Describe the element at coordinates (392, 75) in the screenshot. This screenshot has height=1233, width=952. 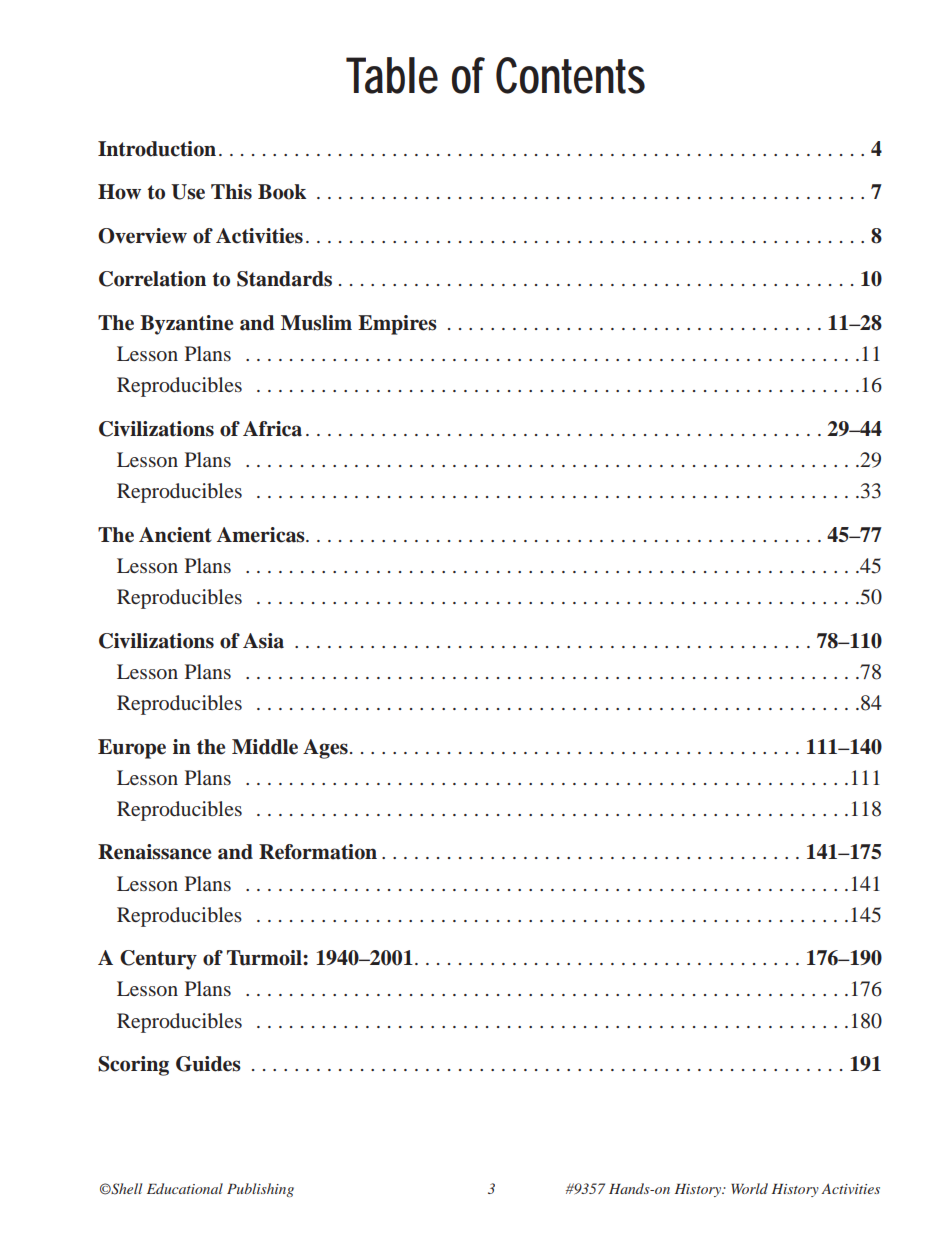
I see `Table` at that location.
